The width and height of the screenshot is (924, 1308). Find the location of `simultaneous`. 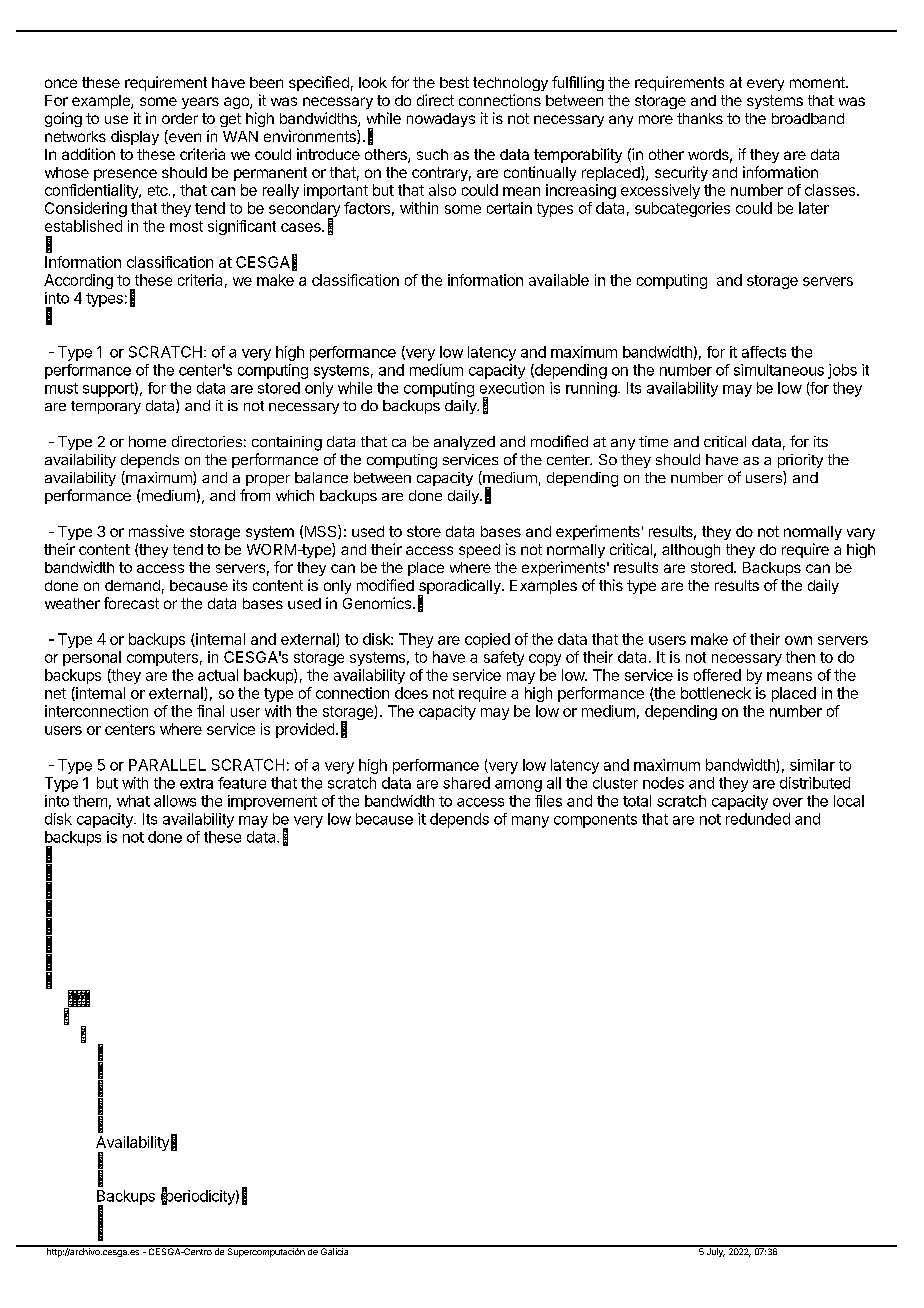

simultaneous is located at coordinates (779, 370).
